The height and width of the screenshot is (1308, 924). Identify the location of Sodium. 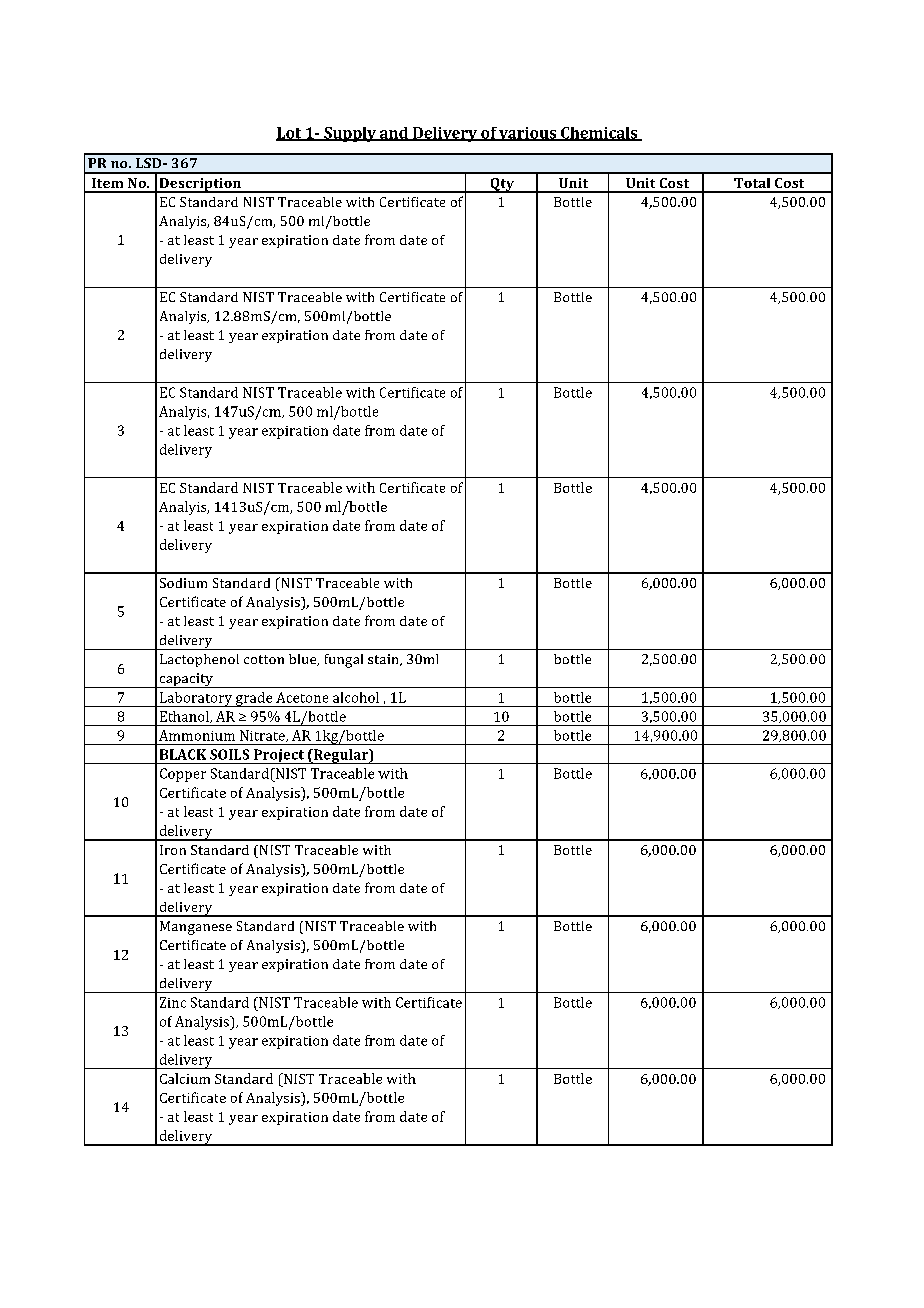
(183, 583).
